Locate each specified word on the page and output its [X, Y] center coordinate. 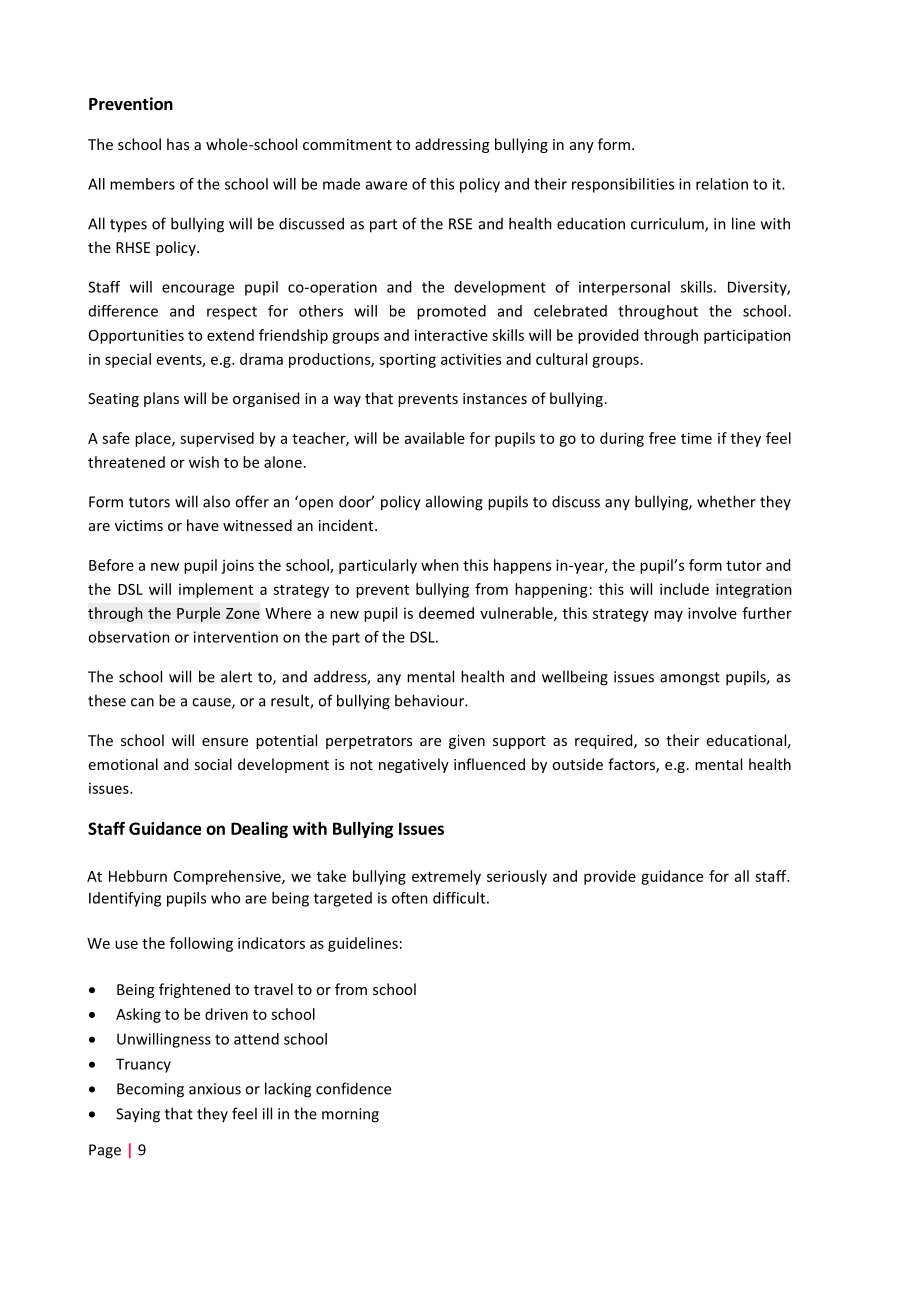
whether [726, 501]
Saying [138, 1115]
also [216, 501]
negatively [414, 765]
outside [577, 764]
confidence [353, 1088]
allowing [454, 503]
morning [350, 1115]
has [178, 144]
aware [386, 185]
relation [722, 184]
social [213, 764]
